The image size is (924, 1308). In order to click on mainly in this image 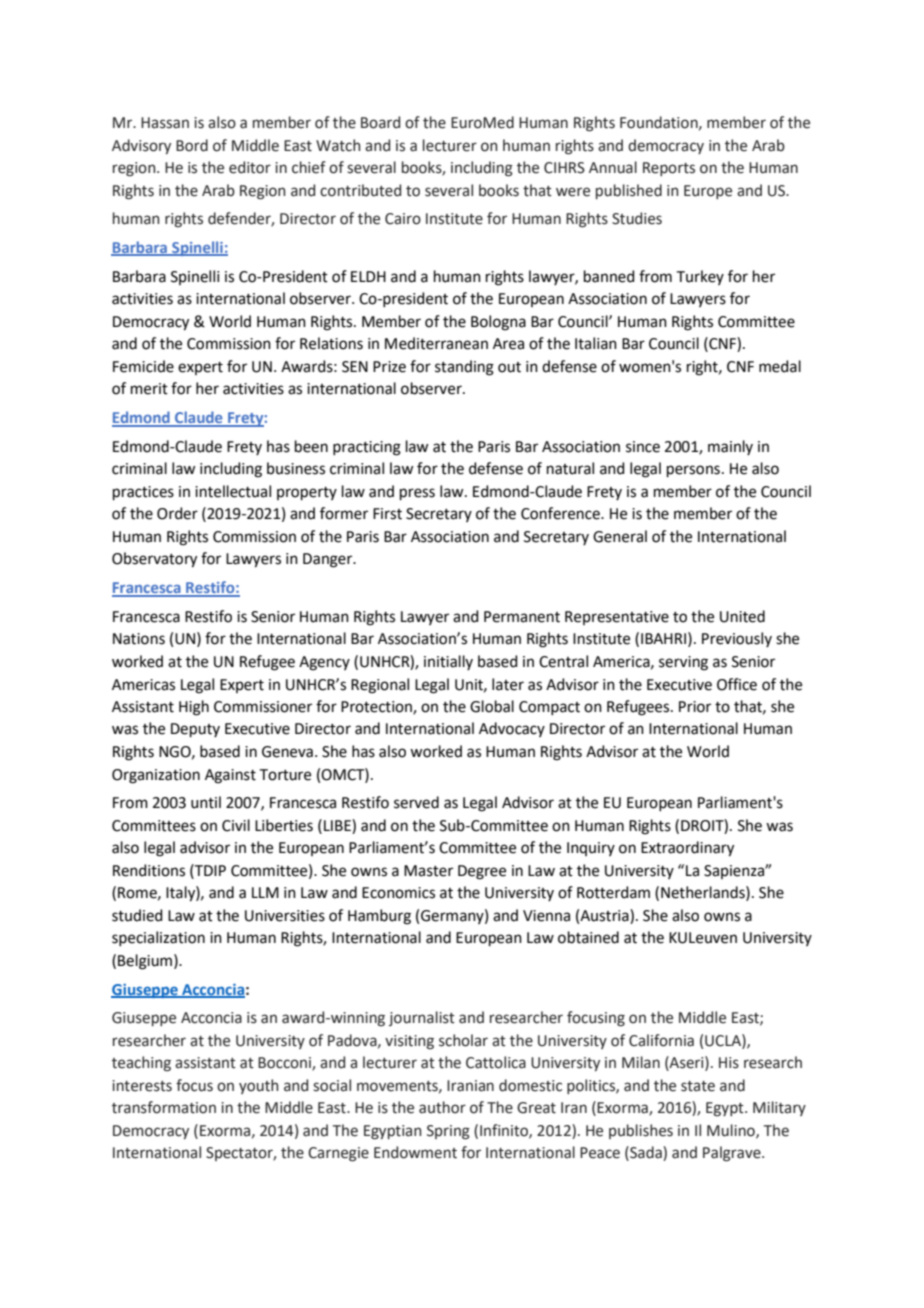, I will do `click(730, 447)`.
